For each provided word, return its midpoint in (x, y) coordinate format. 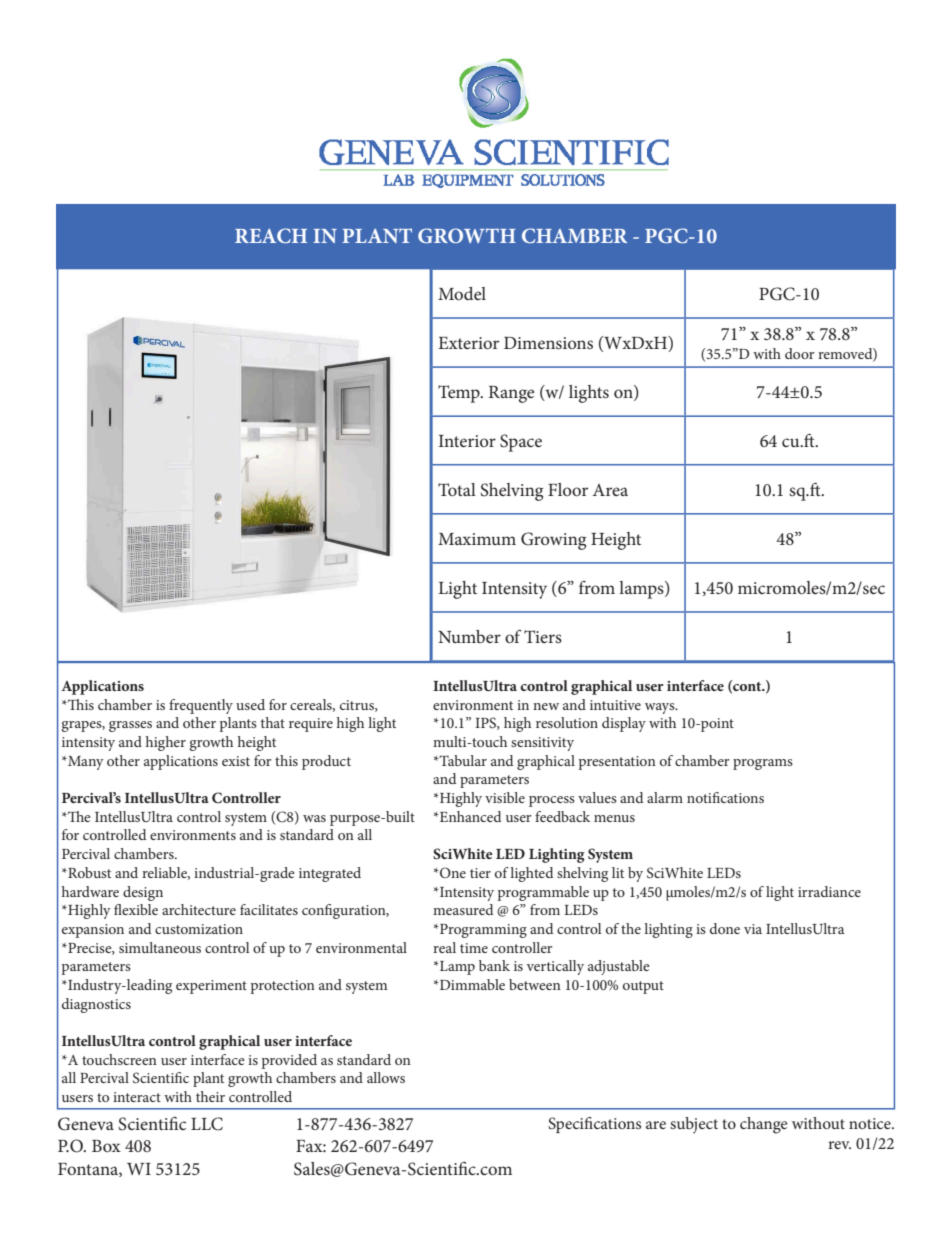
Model (462, 293)
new (546, 706)
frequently (201, 706)
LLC (207, 1124)
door (800, 353)
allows (386, 1077)
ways (661, 708)
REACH (271, 235)
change (764, 1125)
